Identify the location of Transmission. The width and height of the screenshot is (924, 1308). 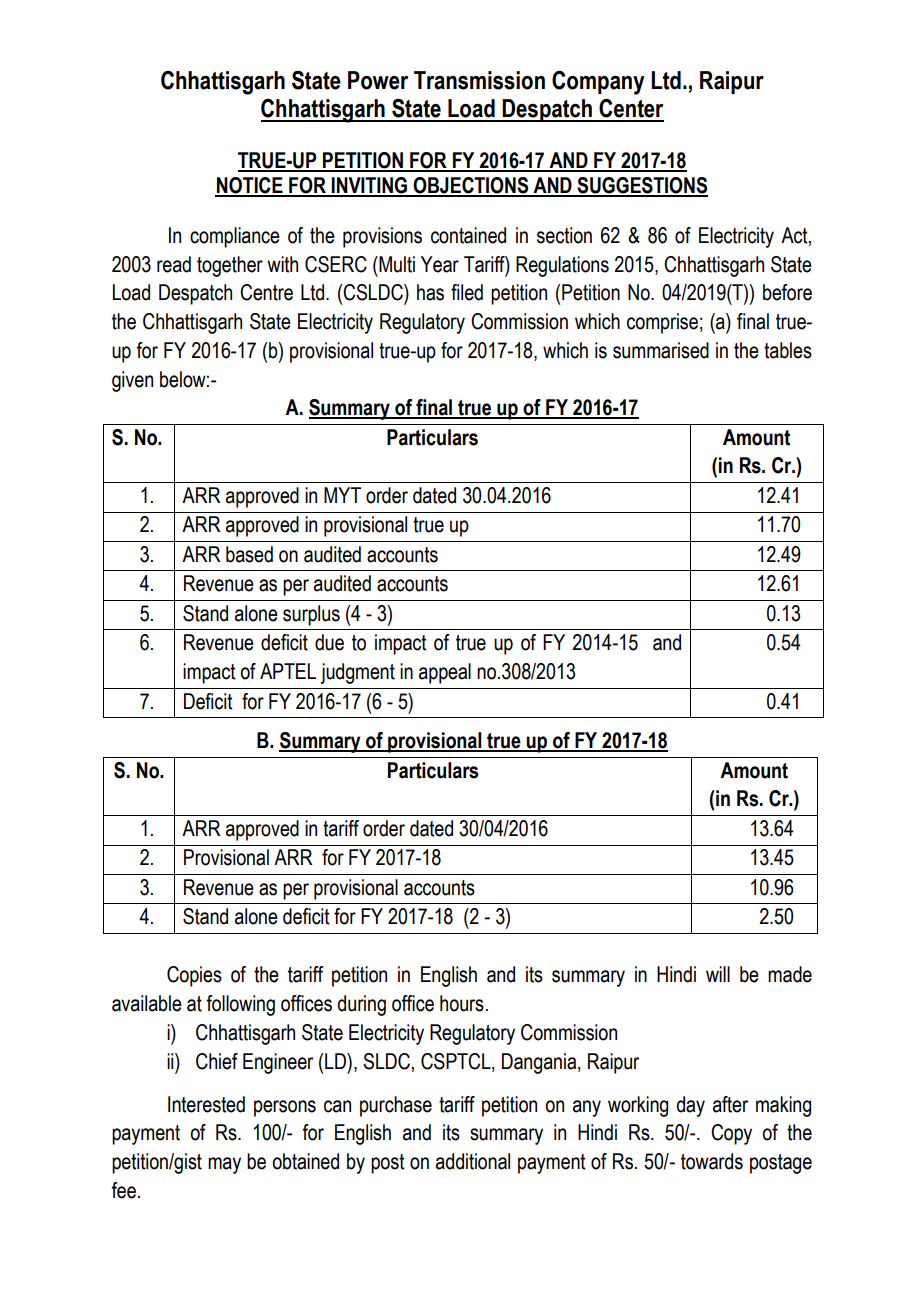
(479, 80).
